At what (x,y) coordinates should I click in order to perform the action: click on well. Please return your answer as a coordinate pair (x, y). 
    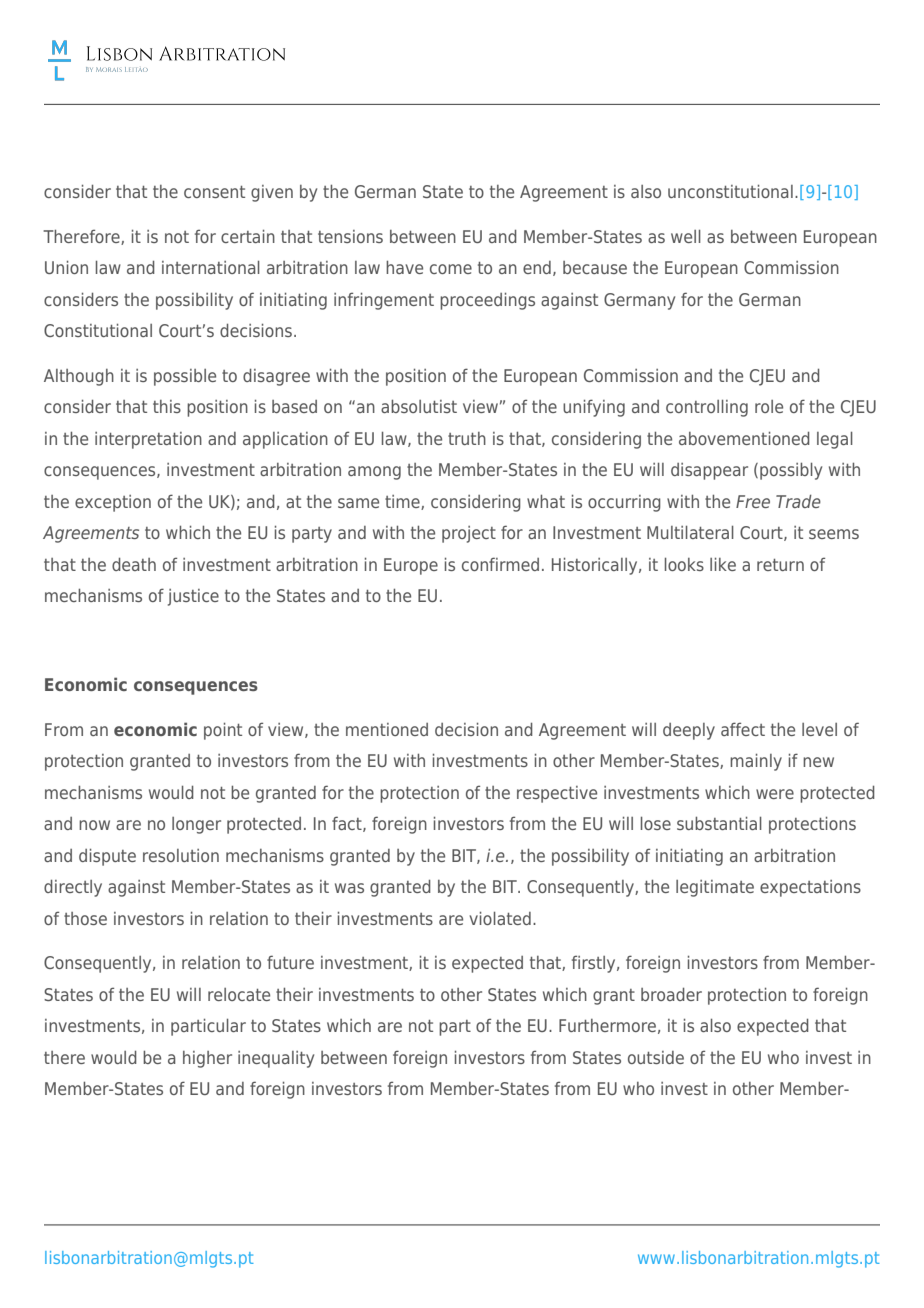
    Looking at the image, I should click on (686, 236).
